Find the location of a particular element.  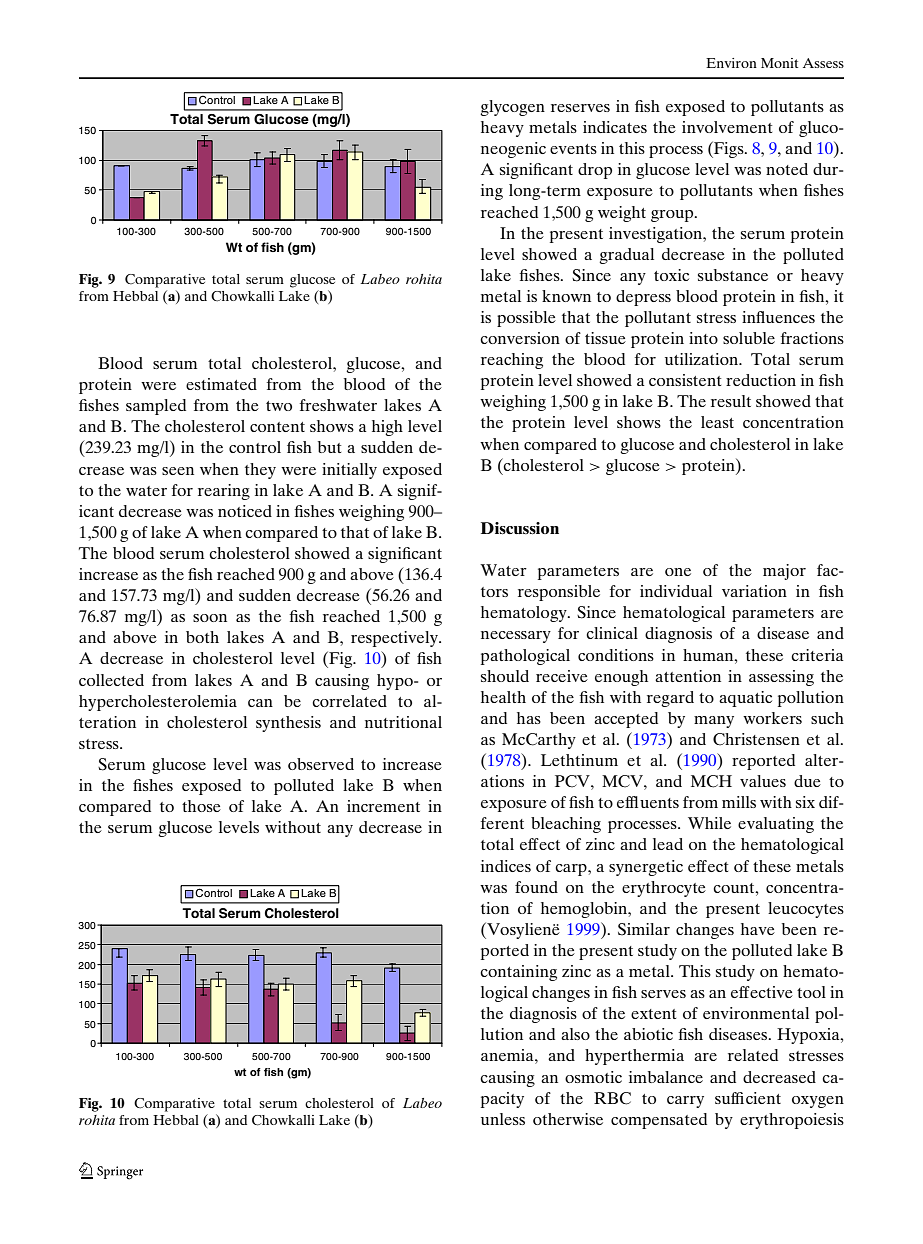

necessary is located at coordinates (516, 637).
